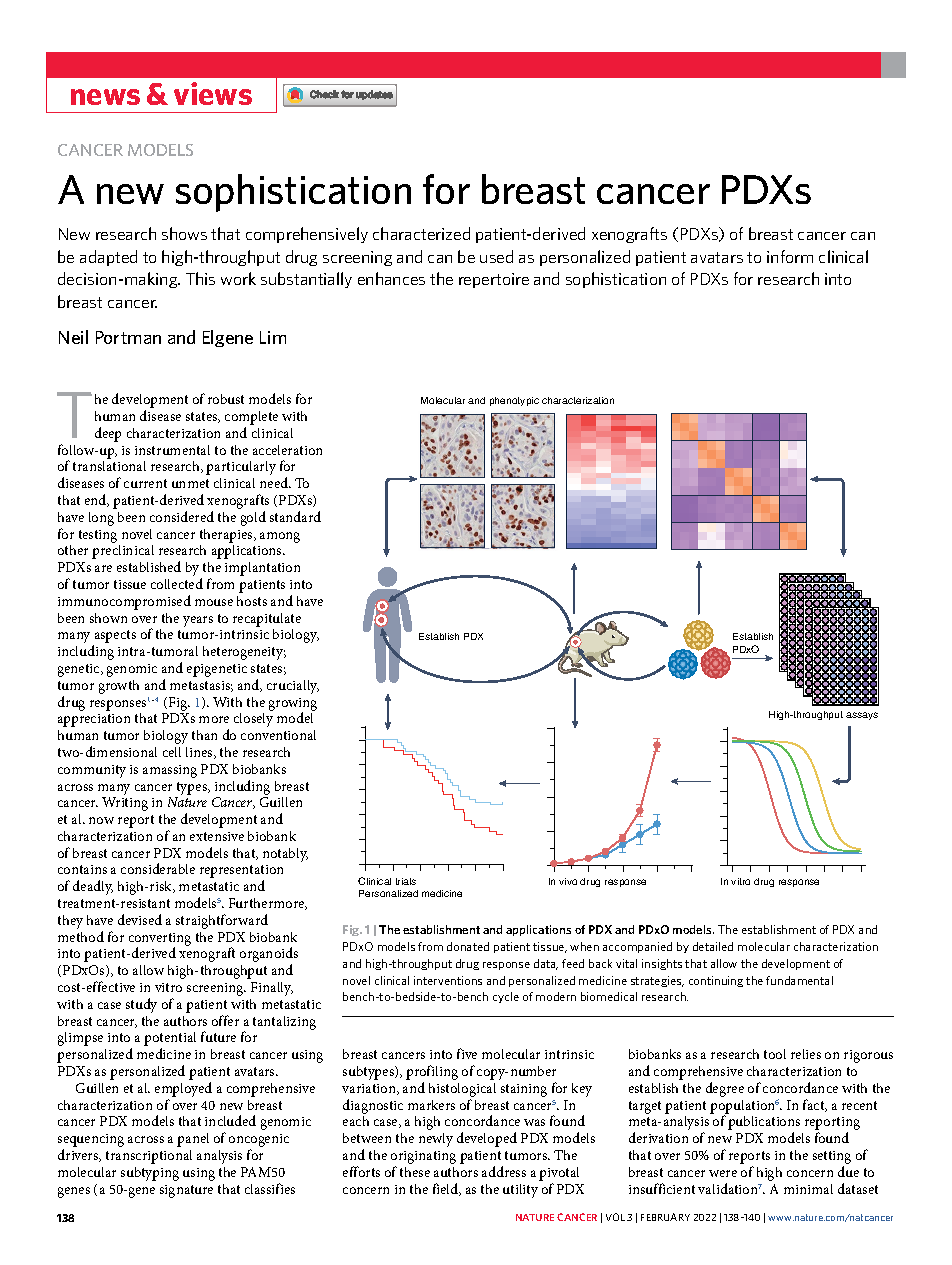 The image size is (952, 1265). I want to click on detailed, so click(713, 946).
